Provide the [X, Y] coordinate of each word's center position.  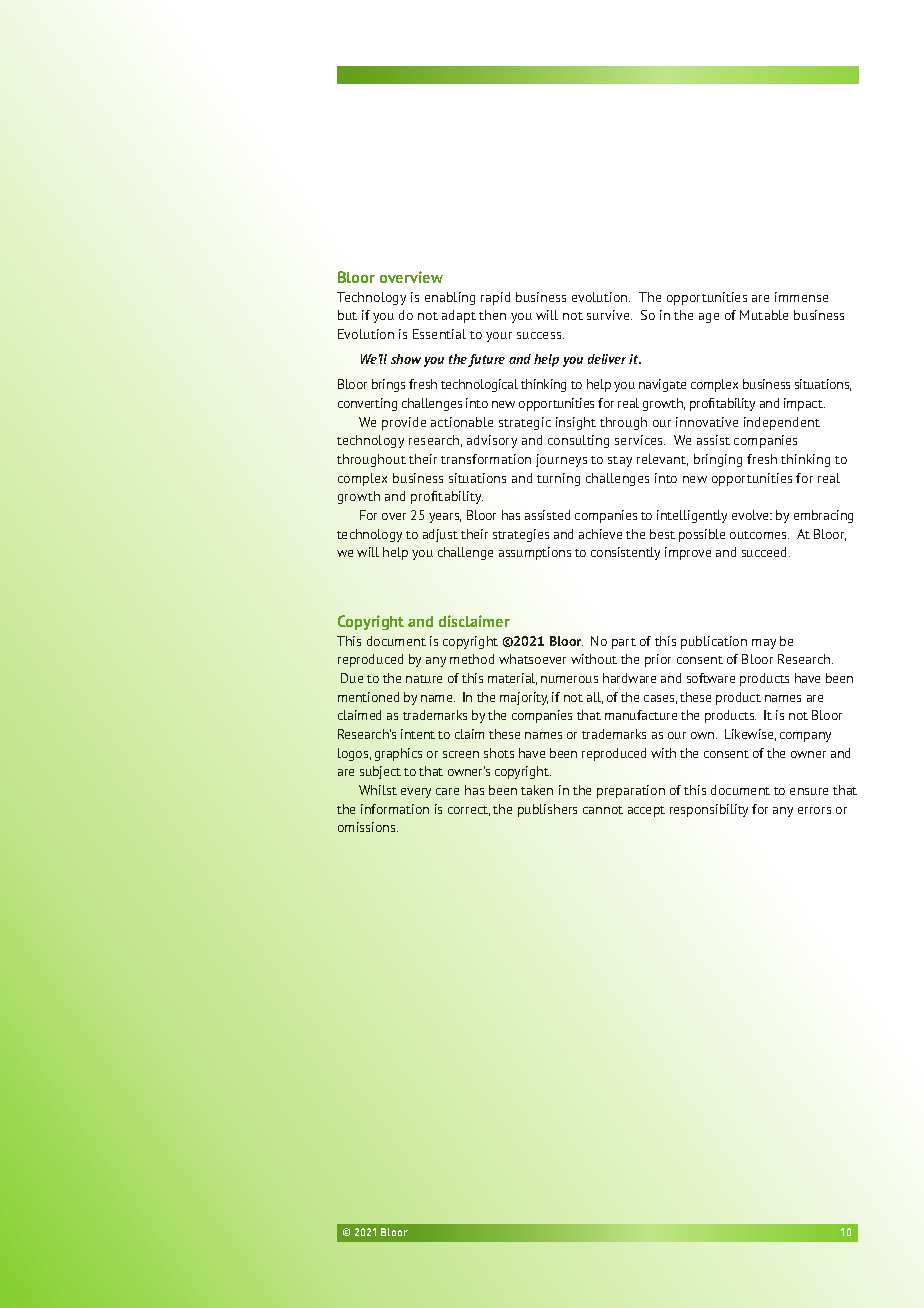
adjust [440, 535]
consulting [578, 441]
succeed [766, 552]
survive [609, 315]
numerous [569, 679]
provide [404, 423]
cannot [603, 810]
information [395, 809]
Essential [439, 334]
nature [424, 679]
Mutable [764, 315]
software [711, 678]
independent [782, 423]
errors [814, 810]
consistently [625, 553]
